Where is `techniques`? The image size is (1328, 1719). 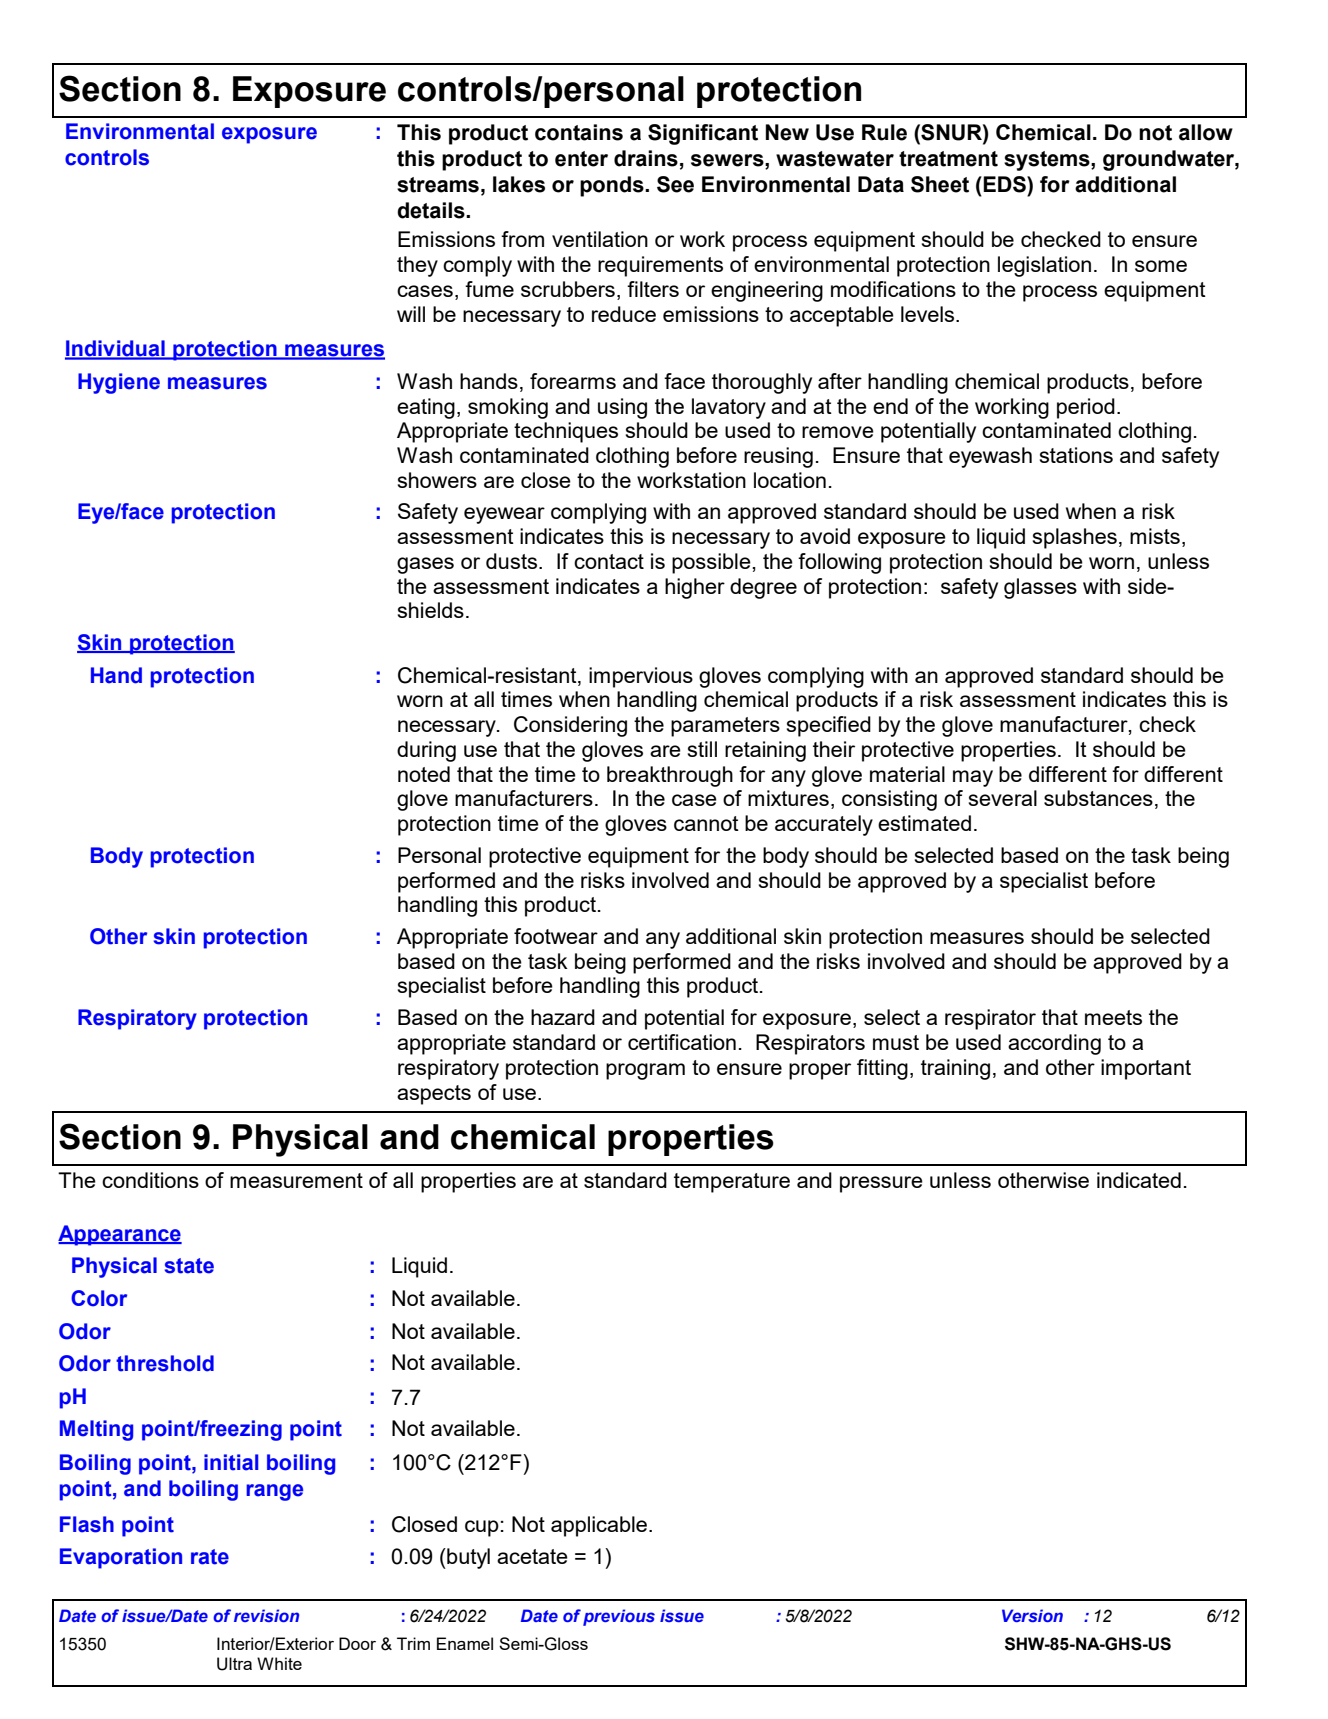
techniques is located at coordinates (566, 432).
